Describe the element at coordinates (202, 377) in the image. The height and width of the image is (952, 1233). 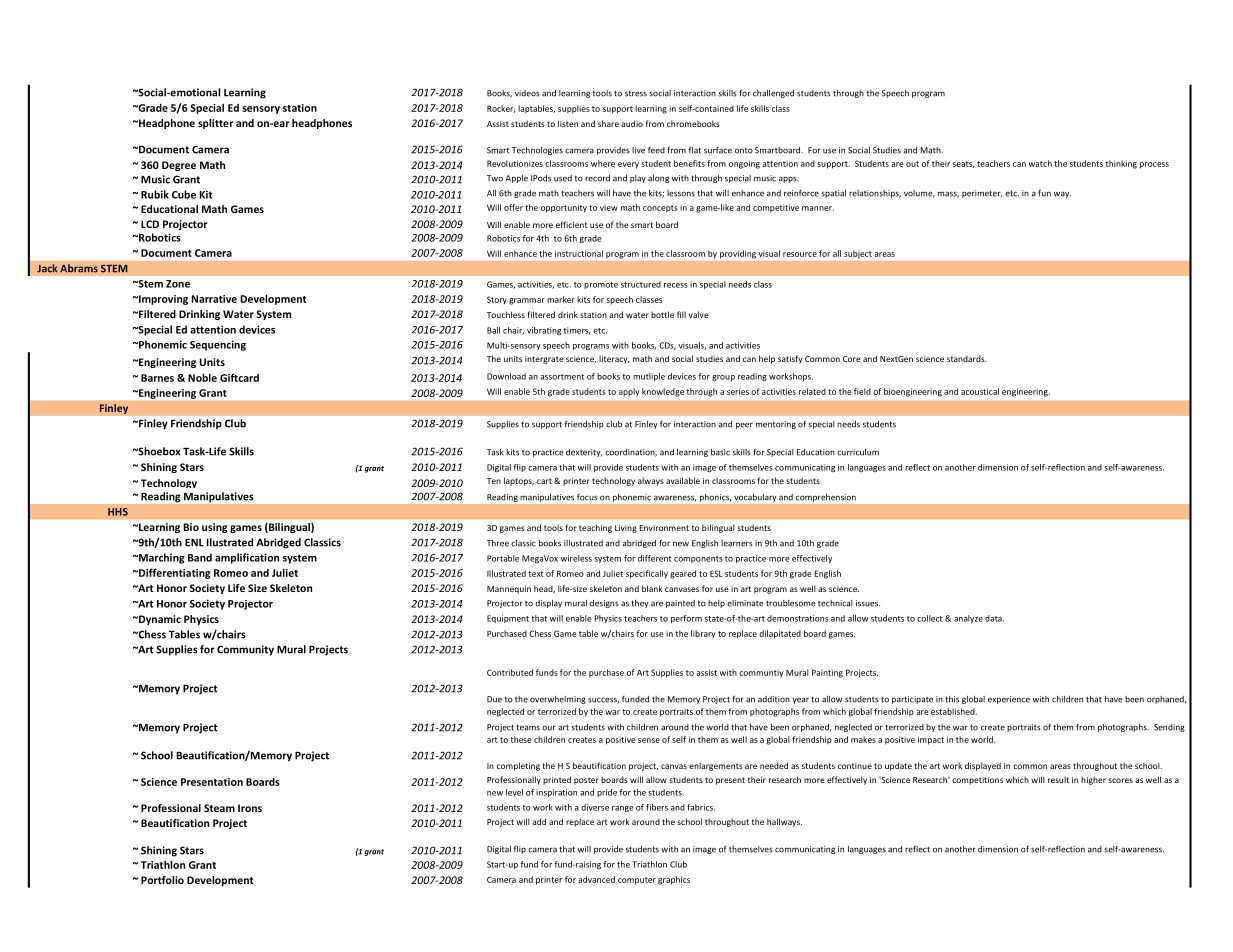
I see `Noble` at that location.
